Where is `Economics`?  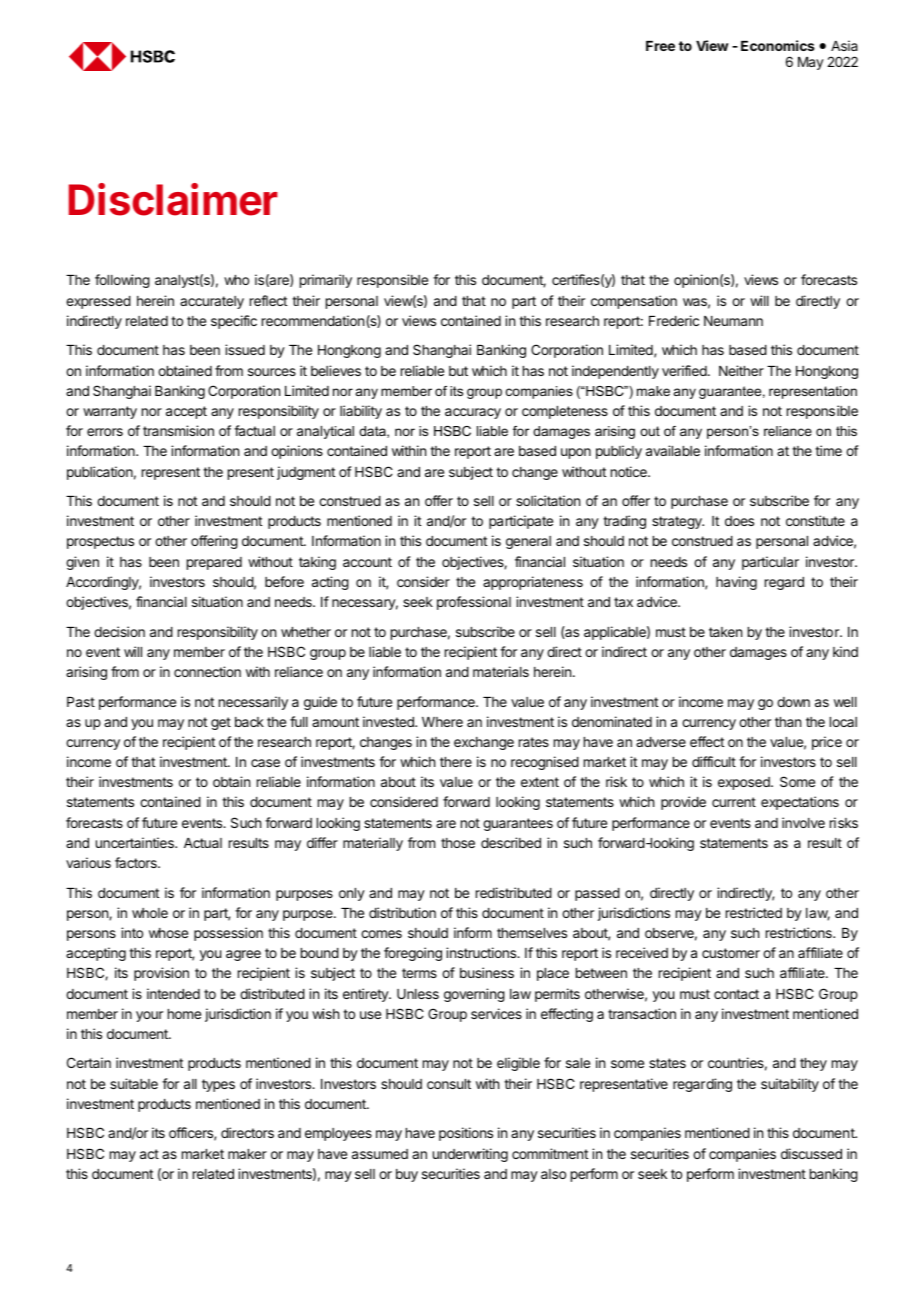
Economics is located at coordinates (778, 45).
